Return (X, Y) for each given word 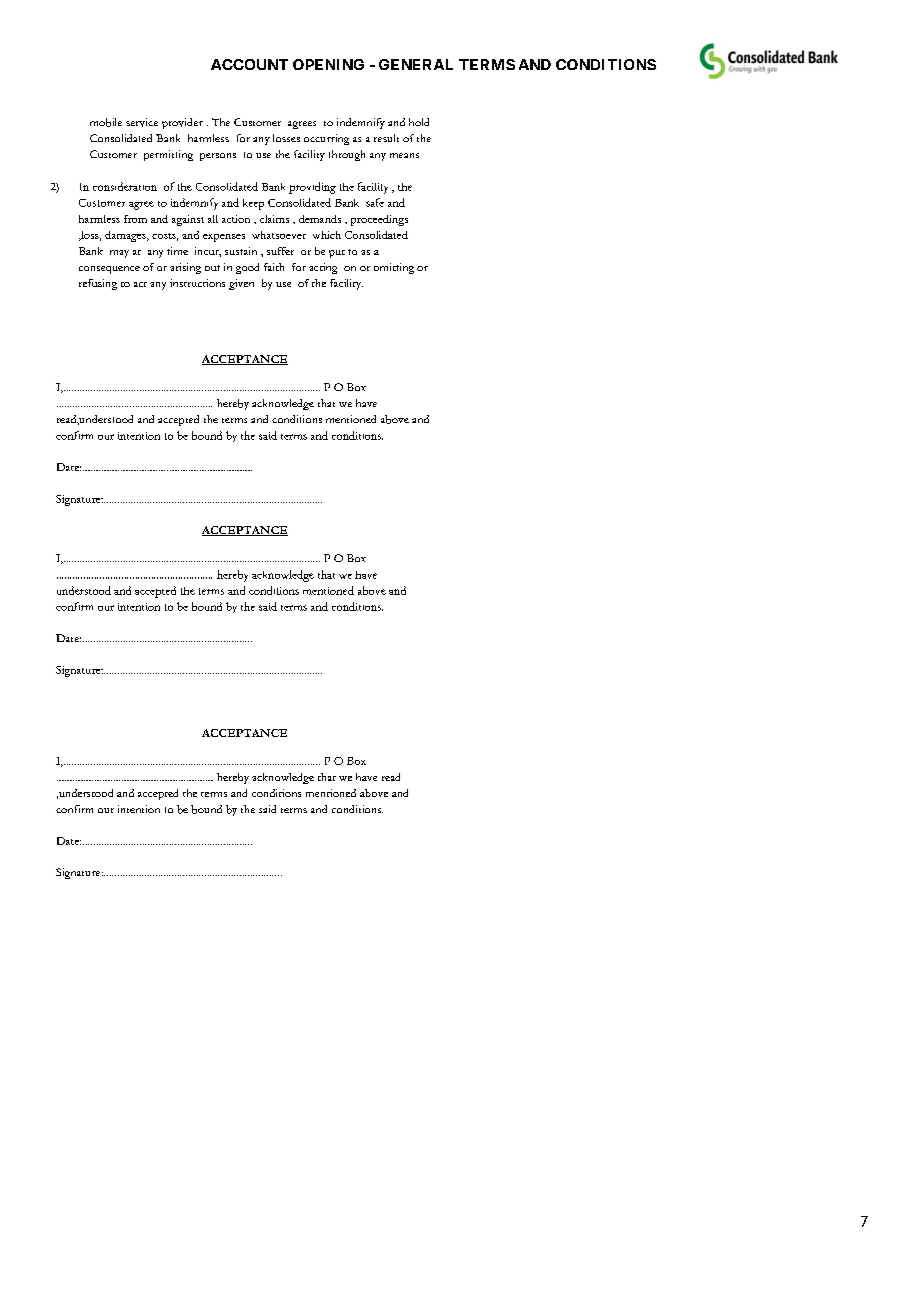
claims (274, 219)
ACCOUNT (249, 64)
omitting (394, 268)
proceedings (379, 220)
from (135, 219)
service (142, 122)
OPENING (328, 64)
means (404, 155)
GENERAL (416, 64)
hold (419, 122)
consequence (109, 270)
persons (218, 157)
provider (182, 123)
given (241, 284)
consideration (125, 186)
